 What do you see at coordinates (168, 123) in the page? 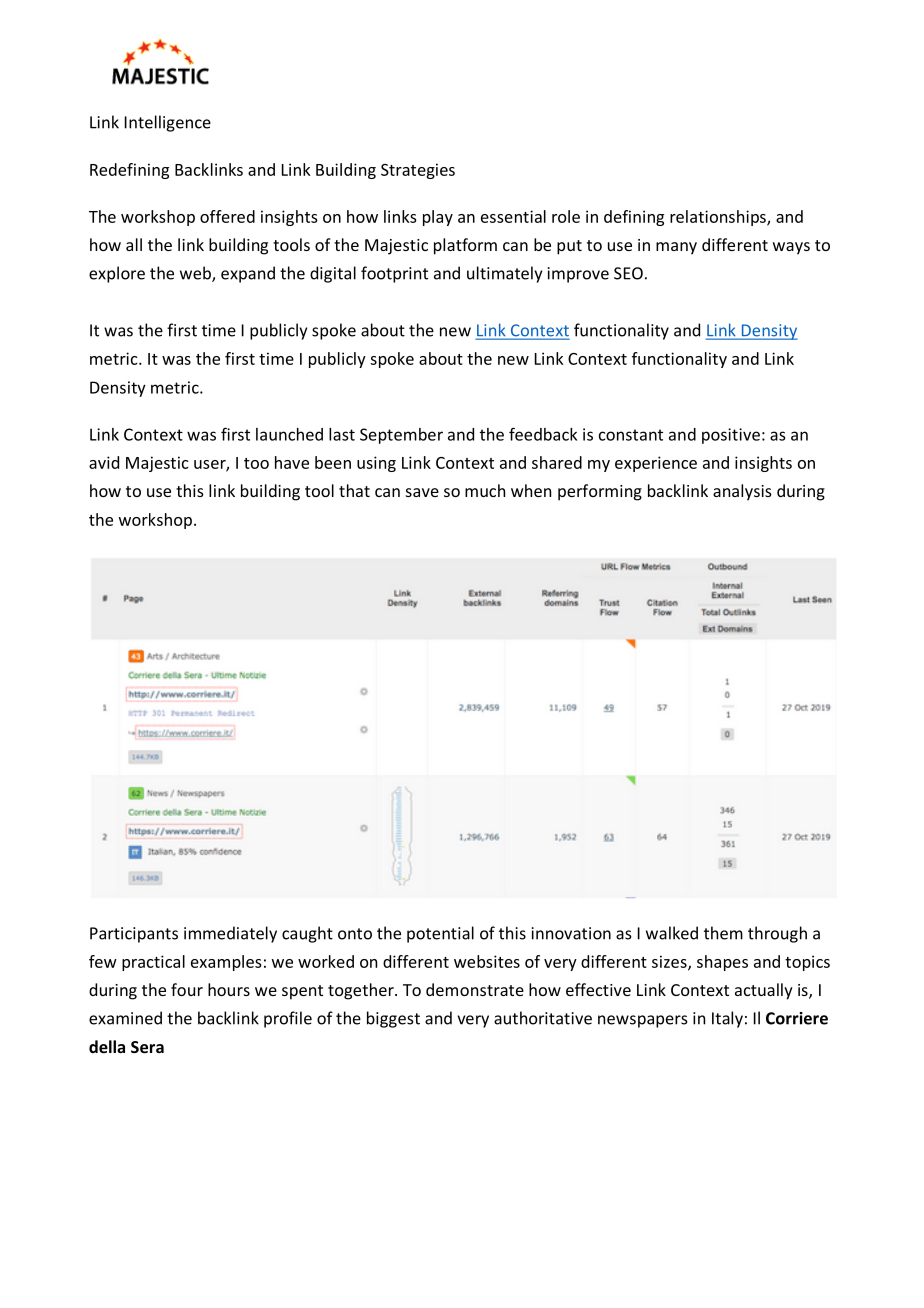
I see `Intelligence` at bounding box center [168, 123].
